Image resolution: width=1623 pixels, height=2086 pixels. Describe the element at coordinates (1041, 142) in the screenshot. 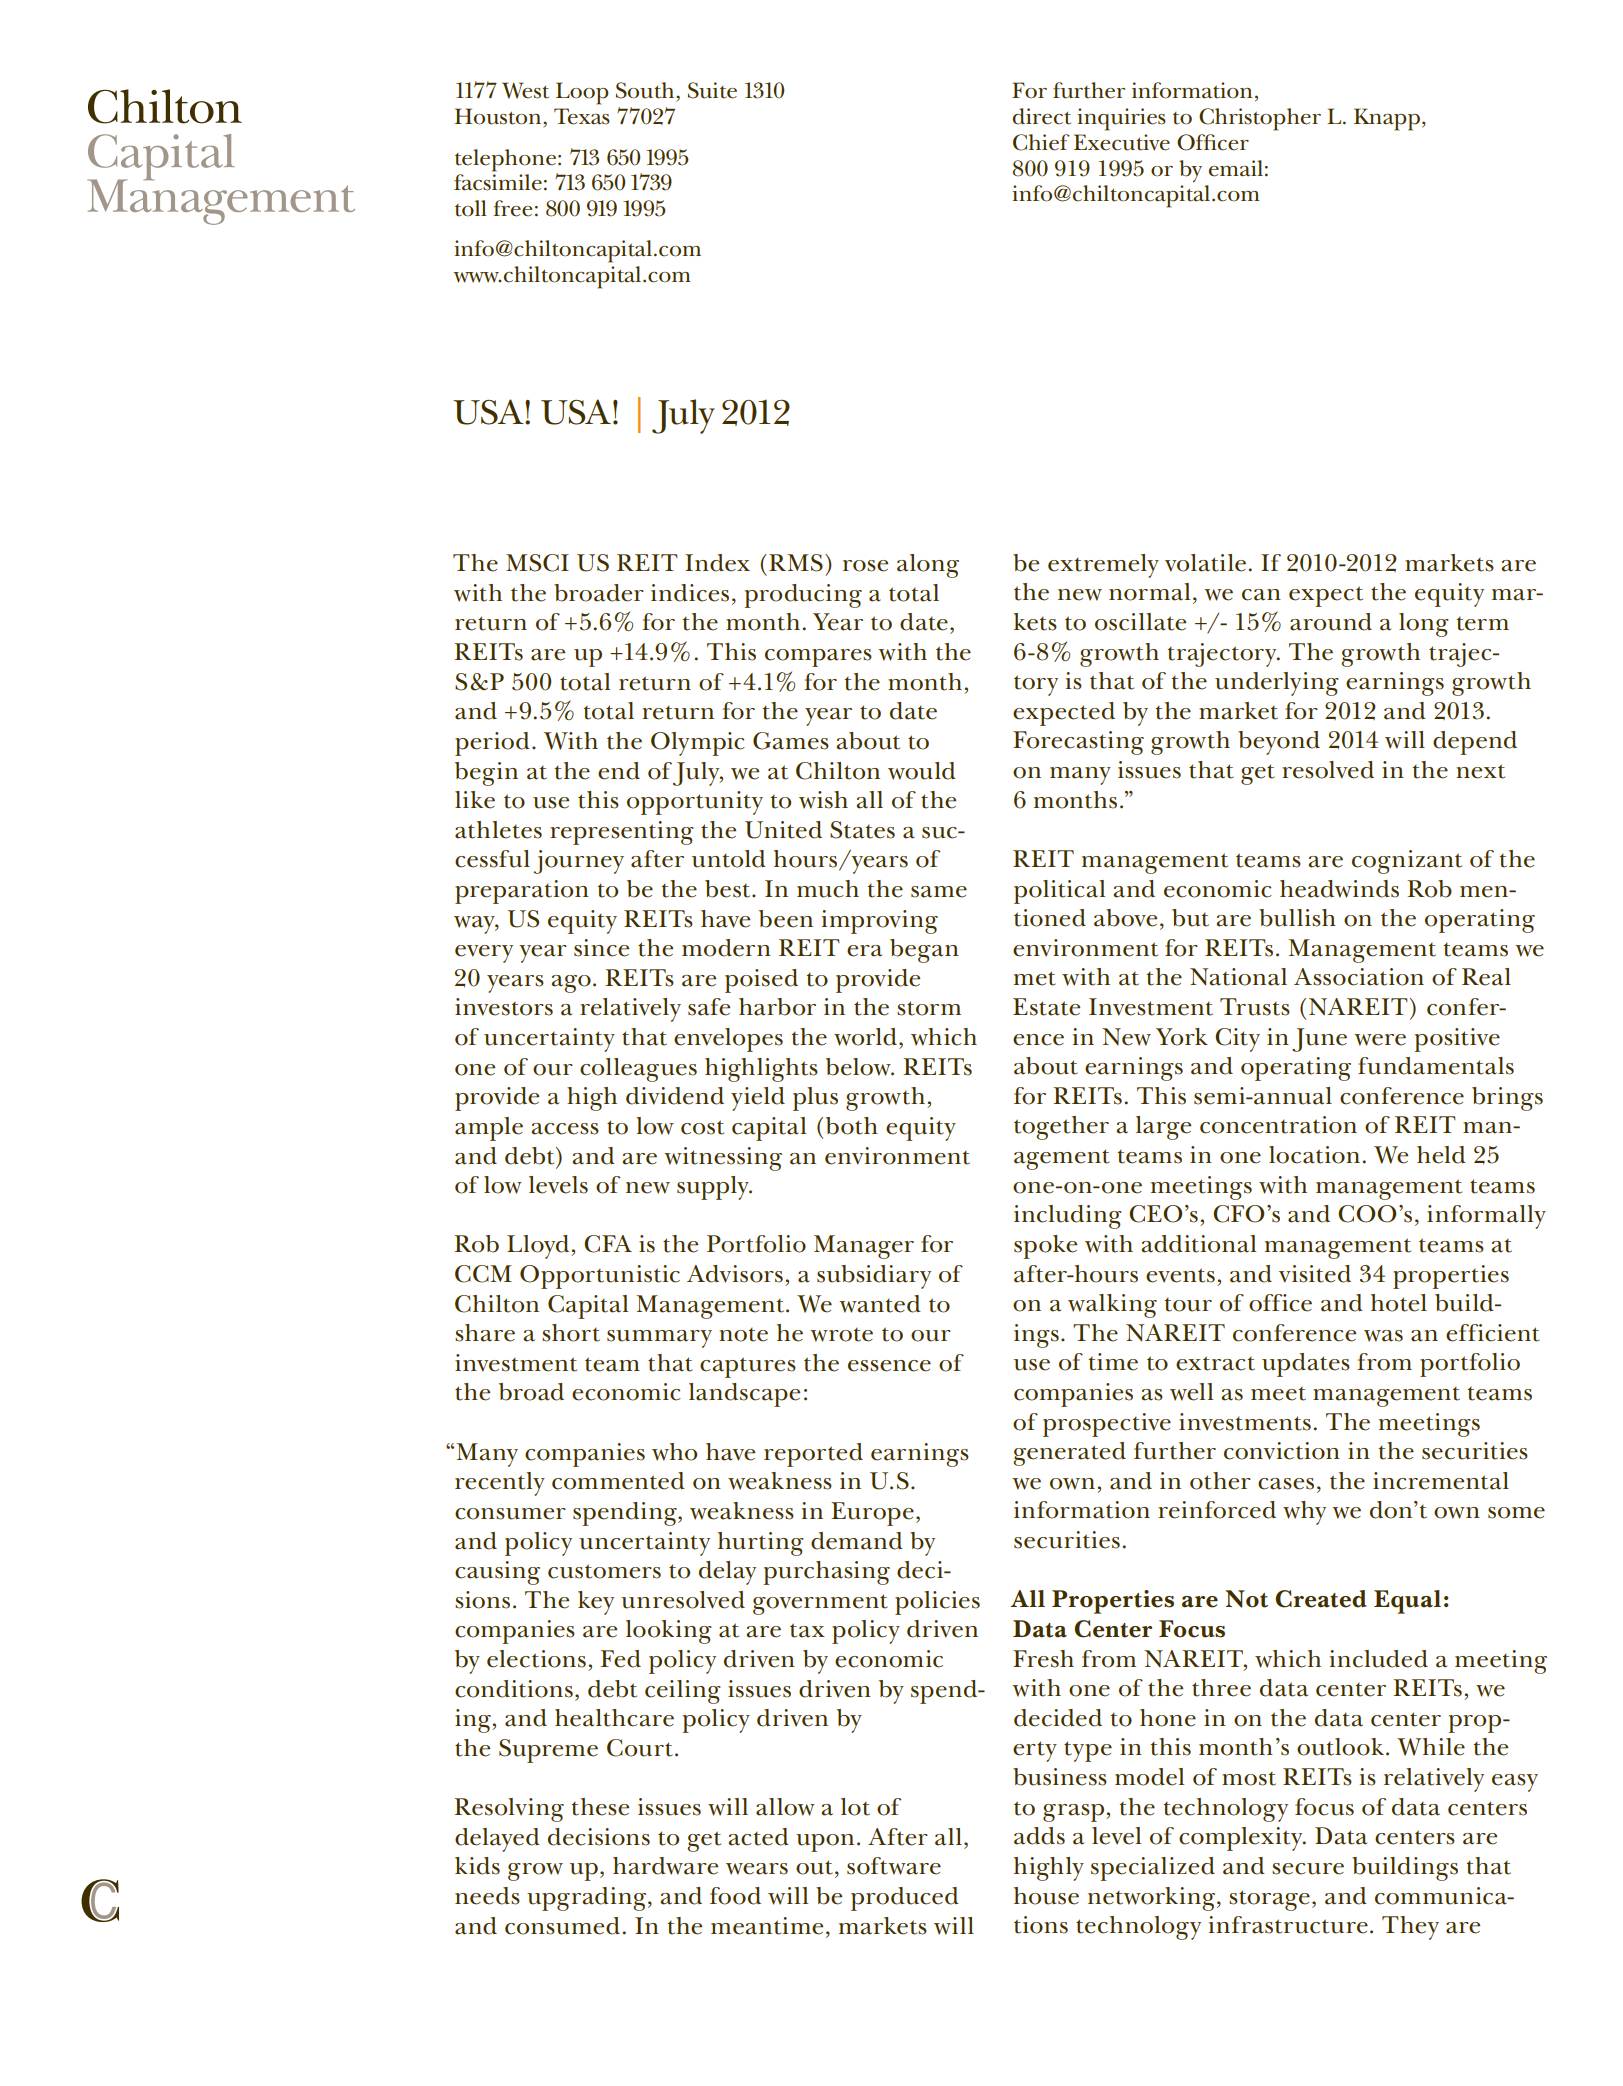

I see `Chief` at that location.
